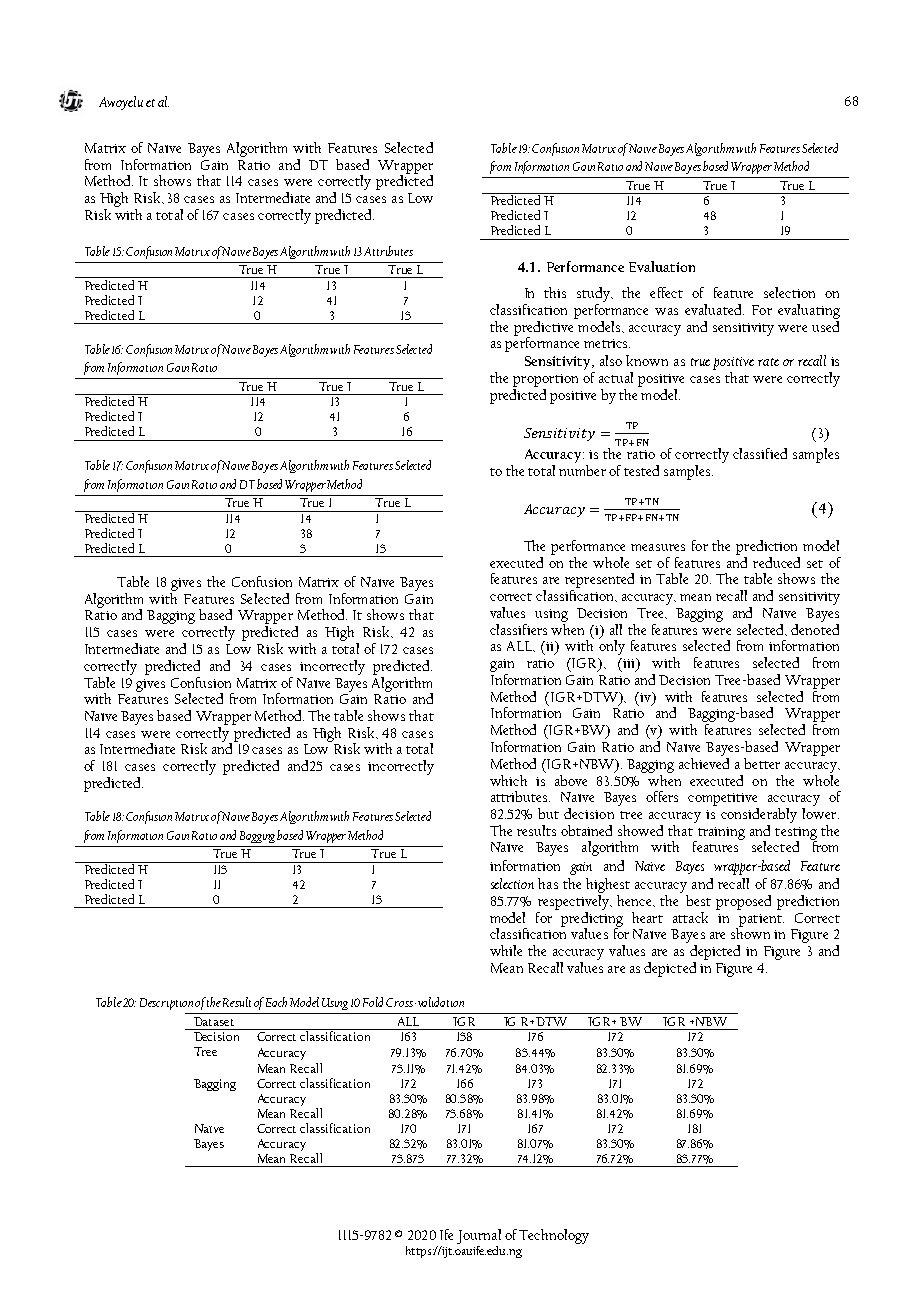 This screenshot has width=924, height=1307. I want to click on Journal, so click(479, 1238).
